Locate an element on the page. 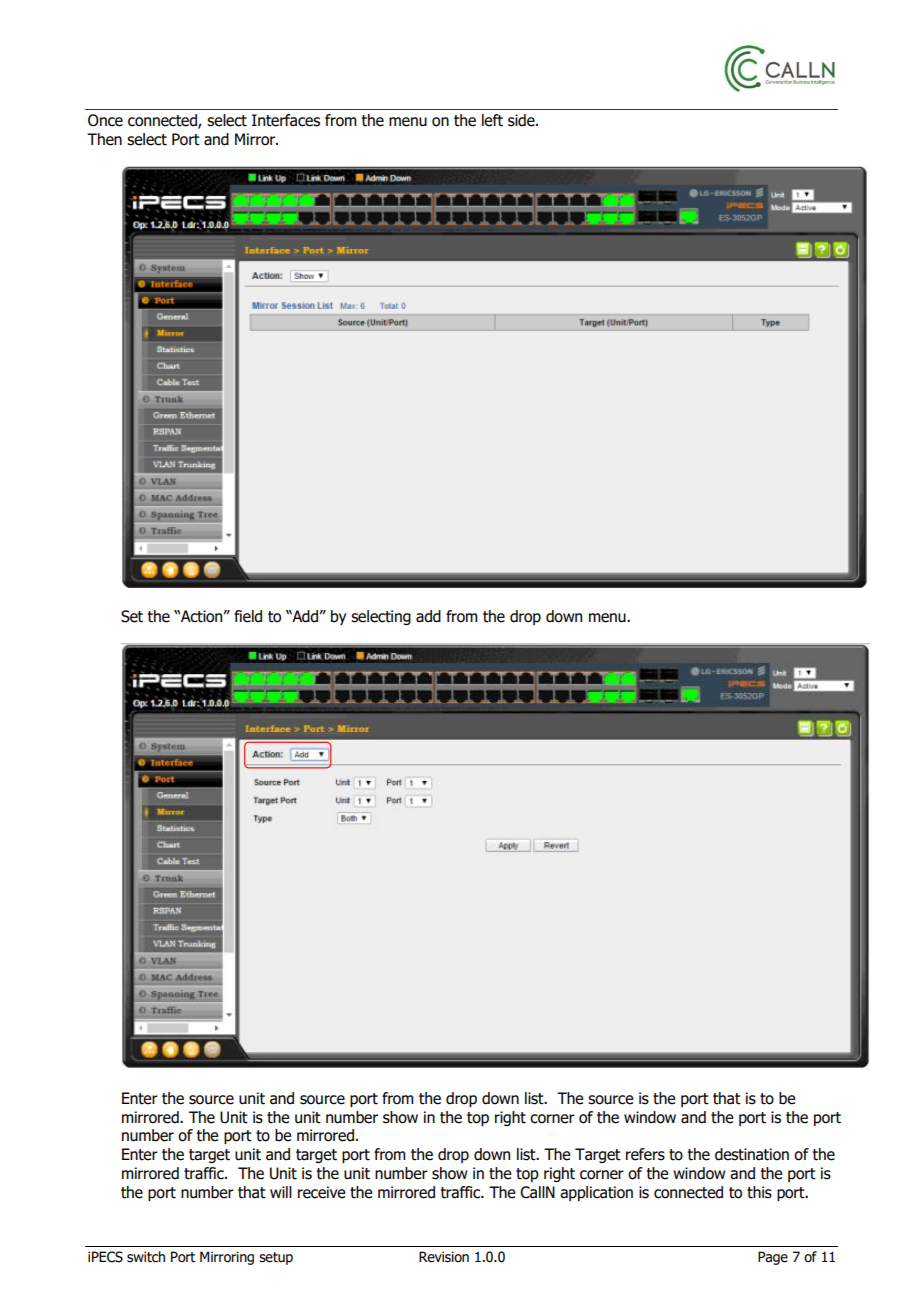 This image has width=924, height=1308. Then is located at coordinates (104, 139).
